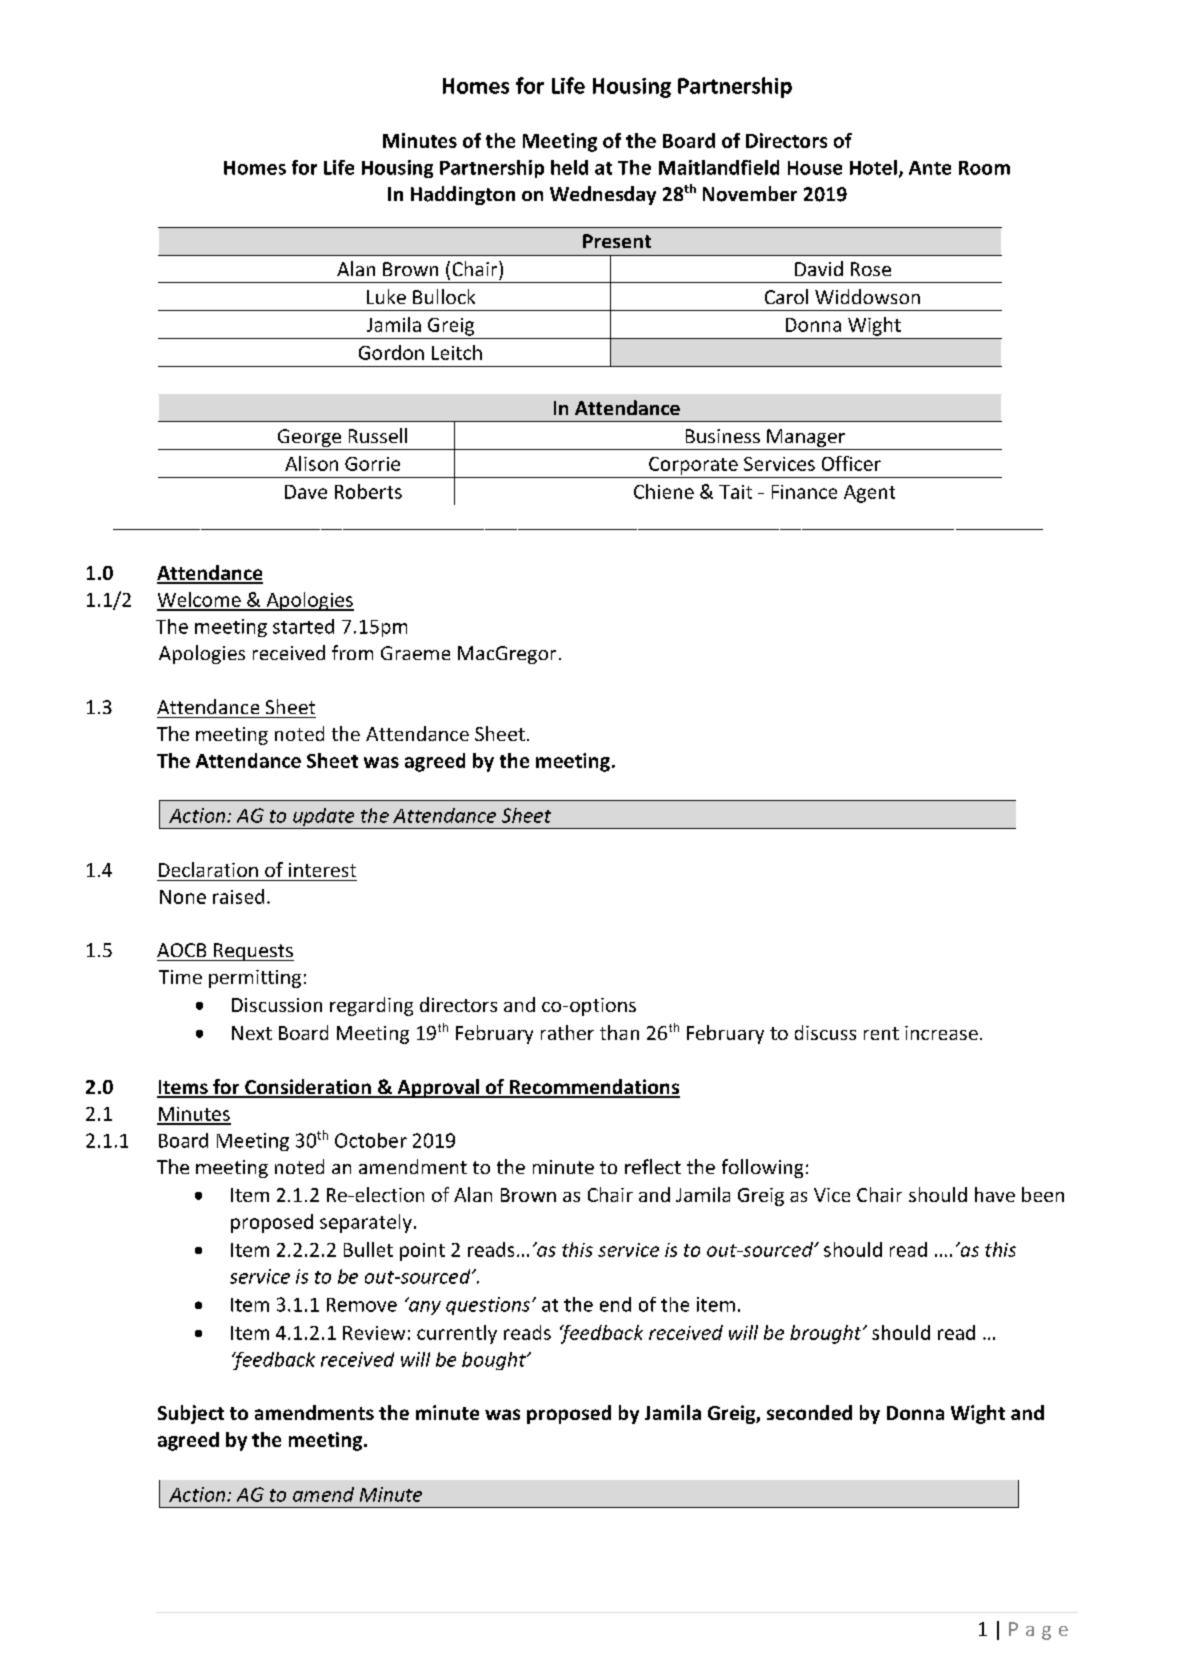  I want to click on Ante, so click(930, 168).
